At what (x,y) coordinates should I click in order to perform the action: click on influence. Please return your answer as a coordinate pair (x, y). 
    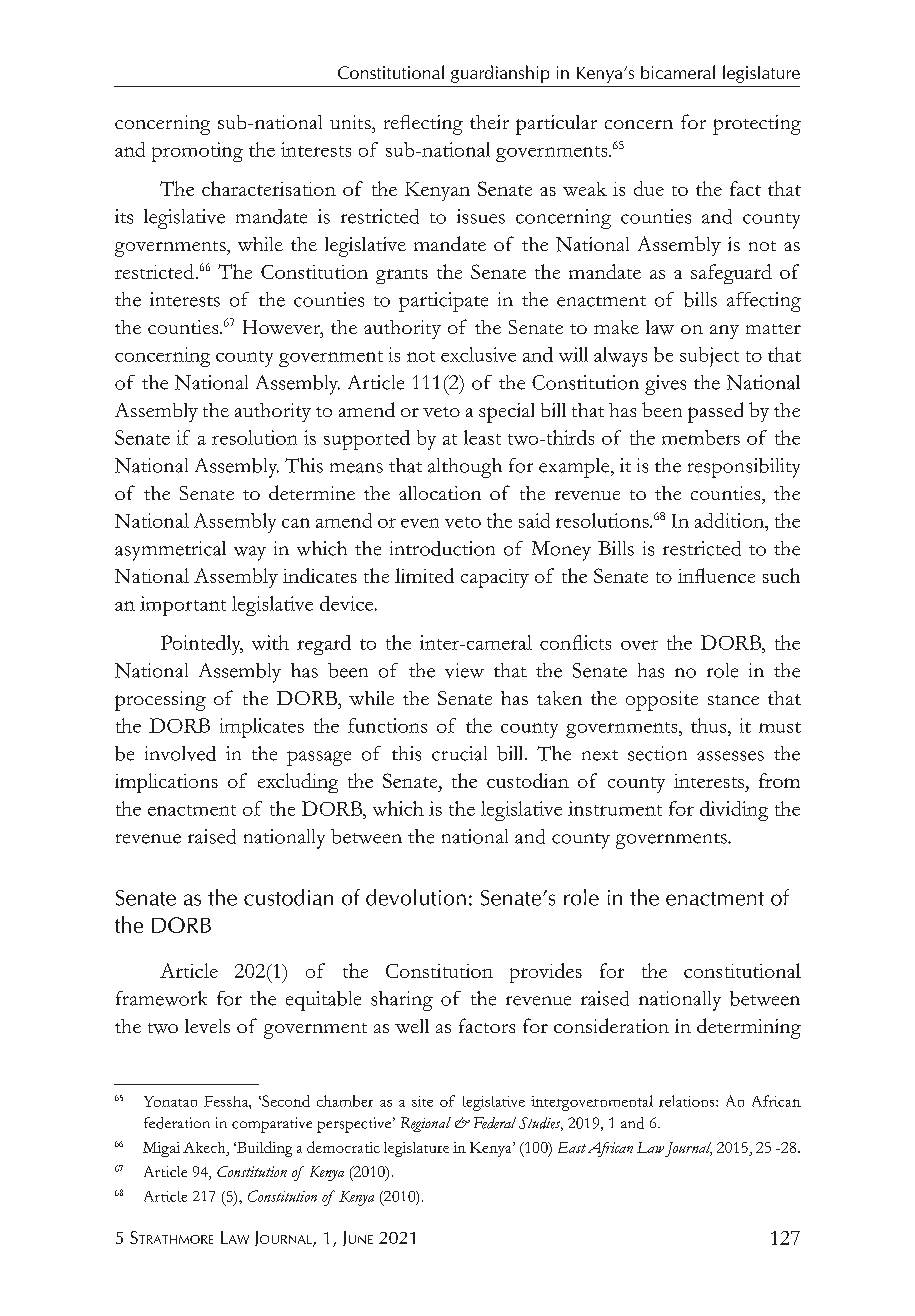
    Looking at the image, I should click on (716, 575).
